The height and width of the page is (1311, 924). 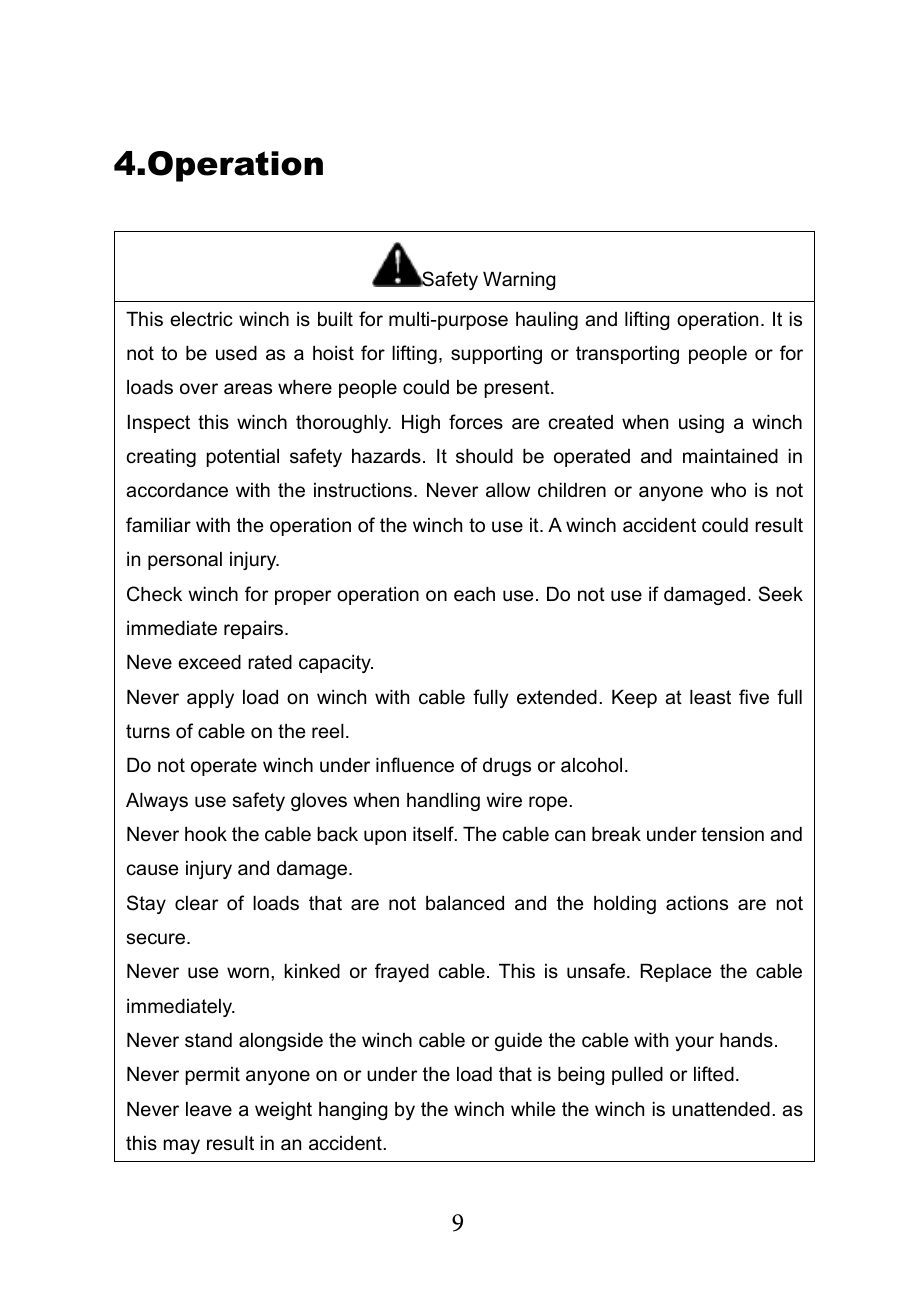 What do you see at coordinates (519, 281) in the page?
I see `Warning` at bounding box center [519, 281].
